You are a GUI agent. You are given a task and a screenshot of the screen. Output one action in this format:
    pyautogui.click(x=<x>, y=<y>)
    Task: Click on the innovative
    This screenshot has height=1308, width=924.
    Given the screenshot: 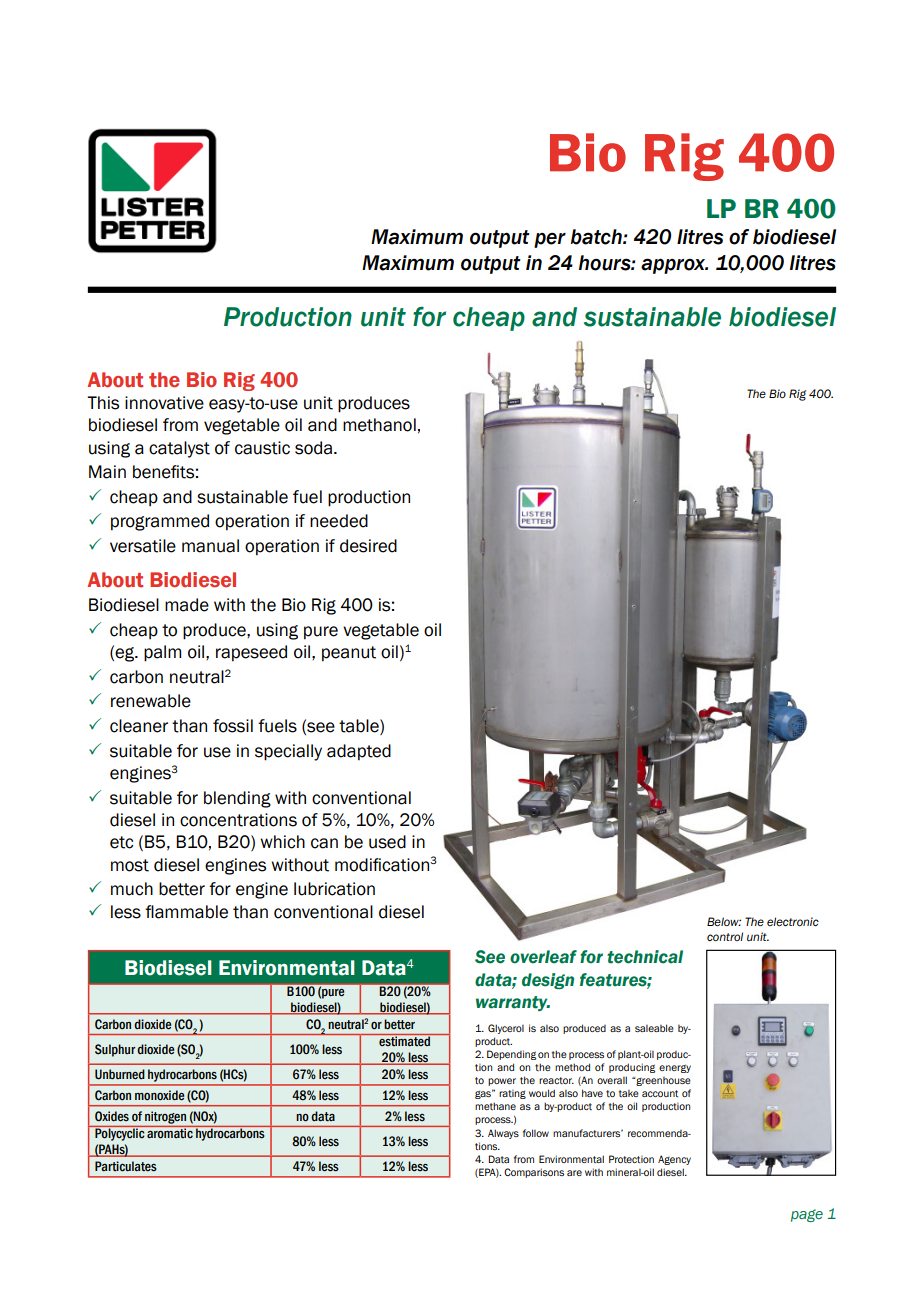 What is the action you would take?
    pyautogui.click(x=164, y=403)
